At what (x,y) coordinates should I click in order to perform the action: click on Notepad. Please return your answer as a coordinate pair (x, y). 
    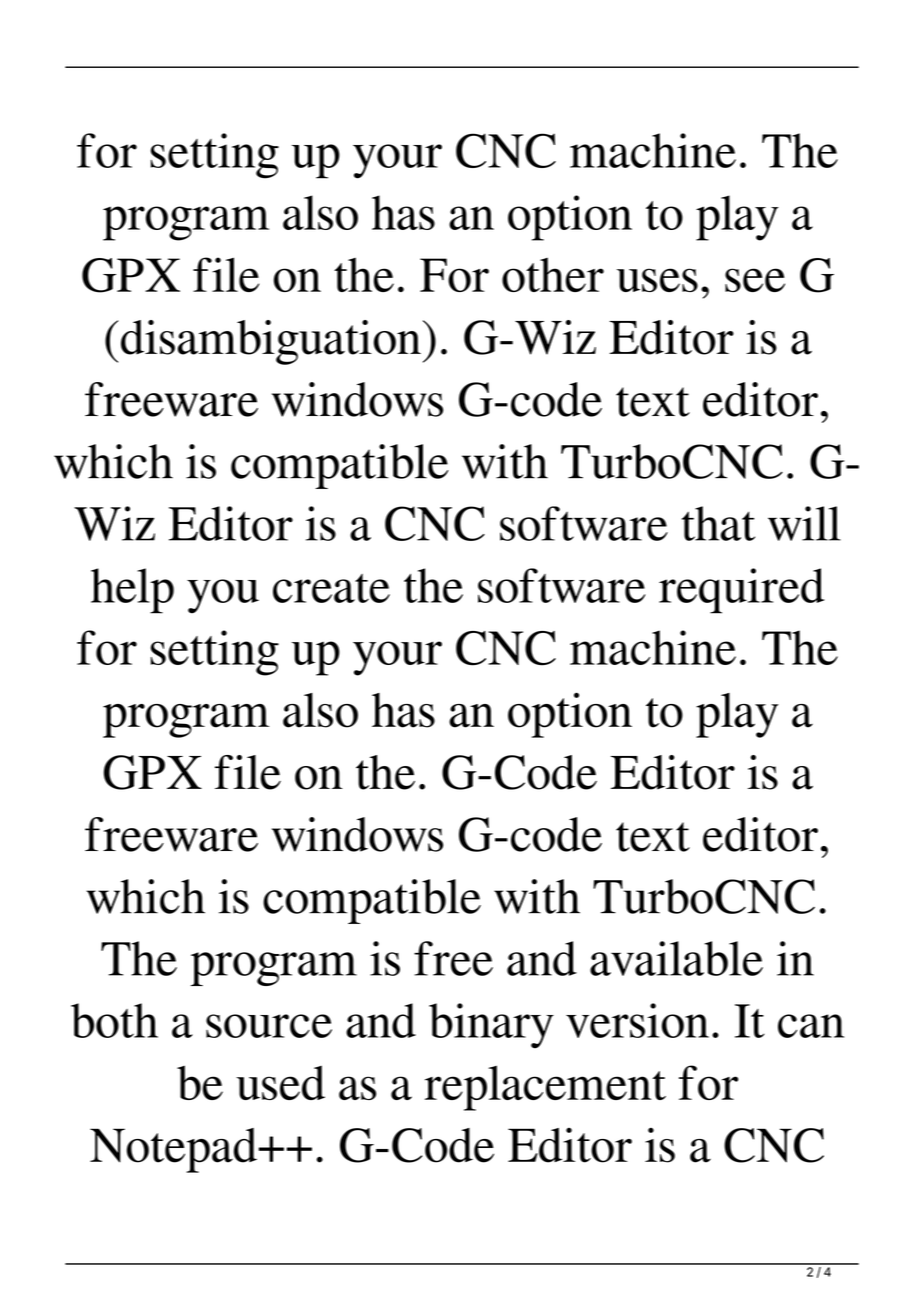
    Looking at the image, I should click on (173, 1150).
